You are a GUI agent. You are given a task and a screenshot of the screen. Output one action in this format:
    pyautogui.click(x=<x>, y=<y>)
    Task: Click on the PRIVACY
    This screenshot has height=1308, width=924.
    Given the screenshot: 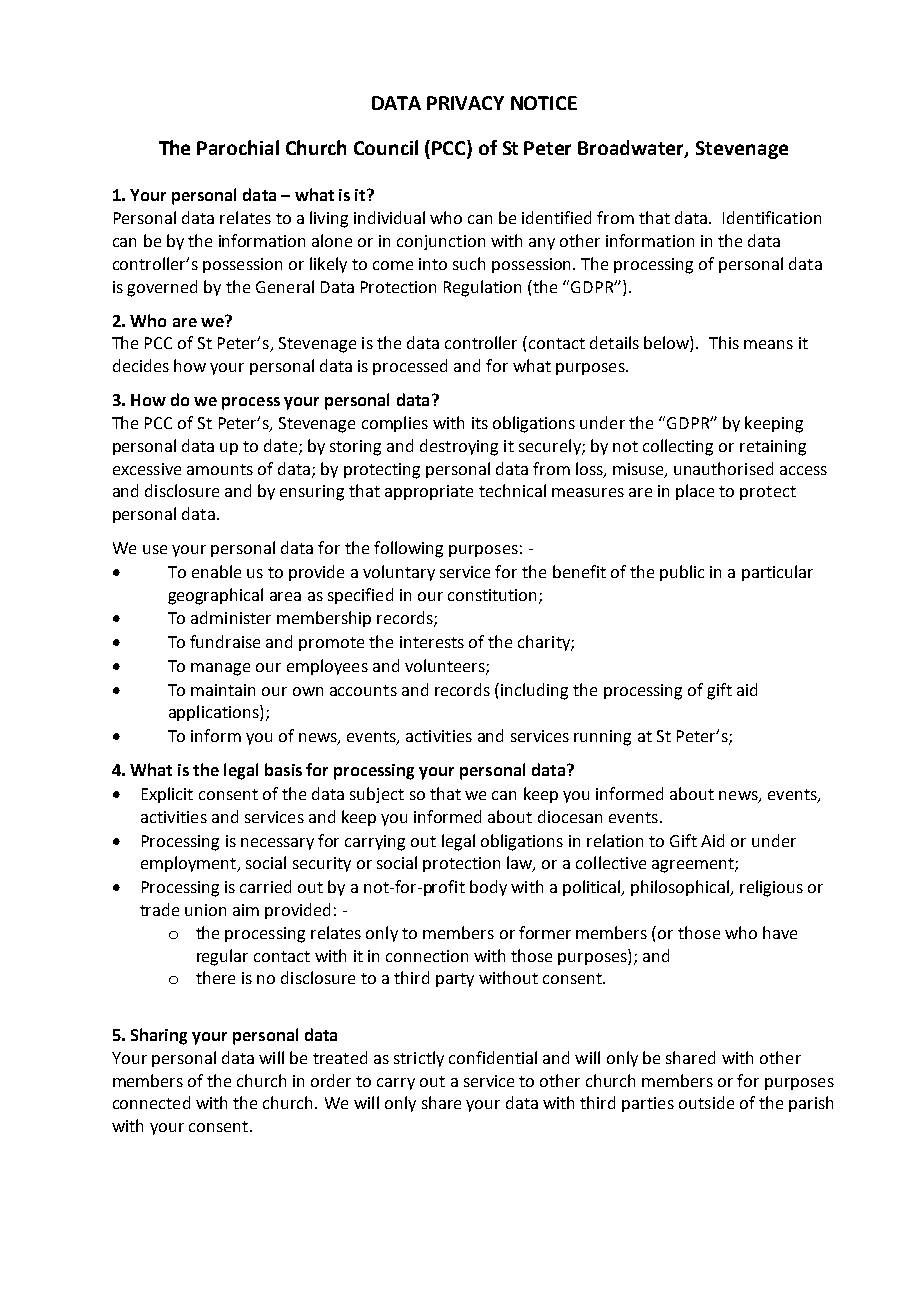 What is the action you would take?
    pyautogui.click(x=465, y=103)
